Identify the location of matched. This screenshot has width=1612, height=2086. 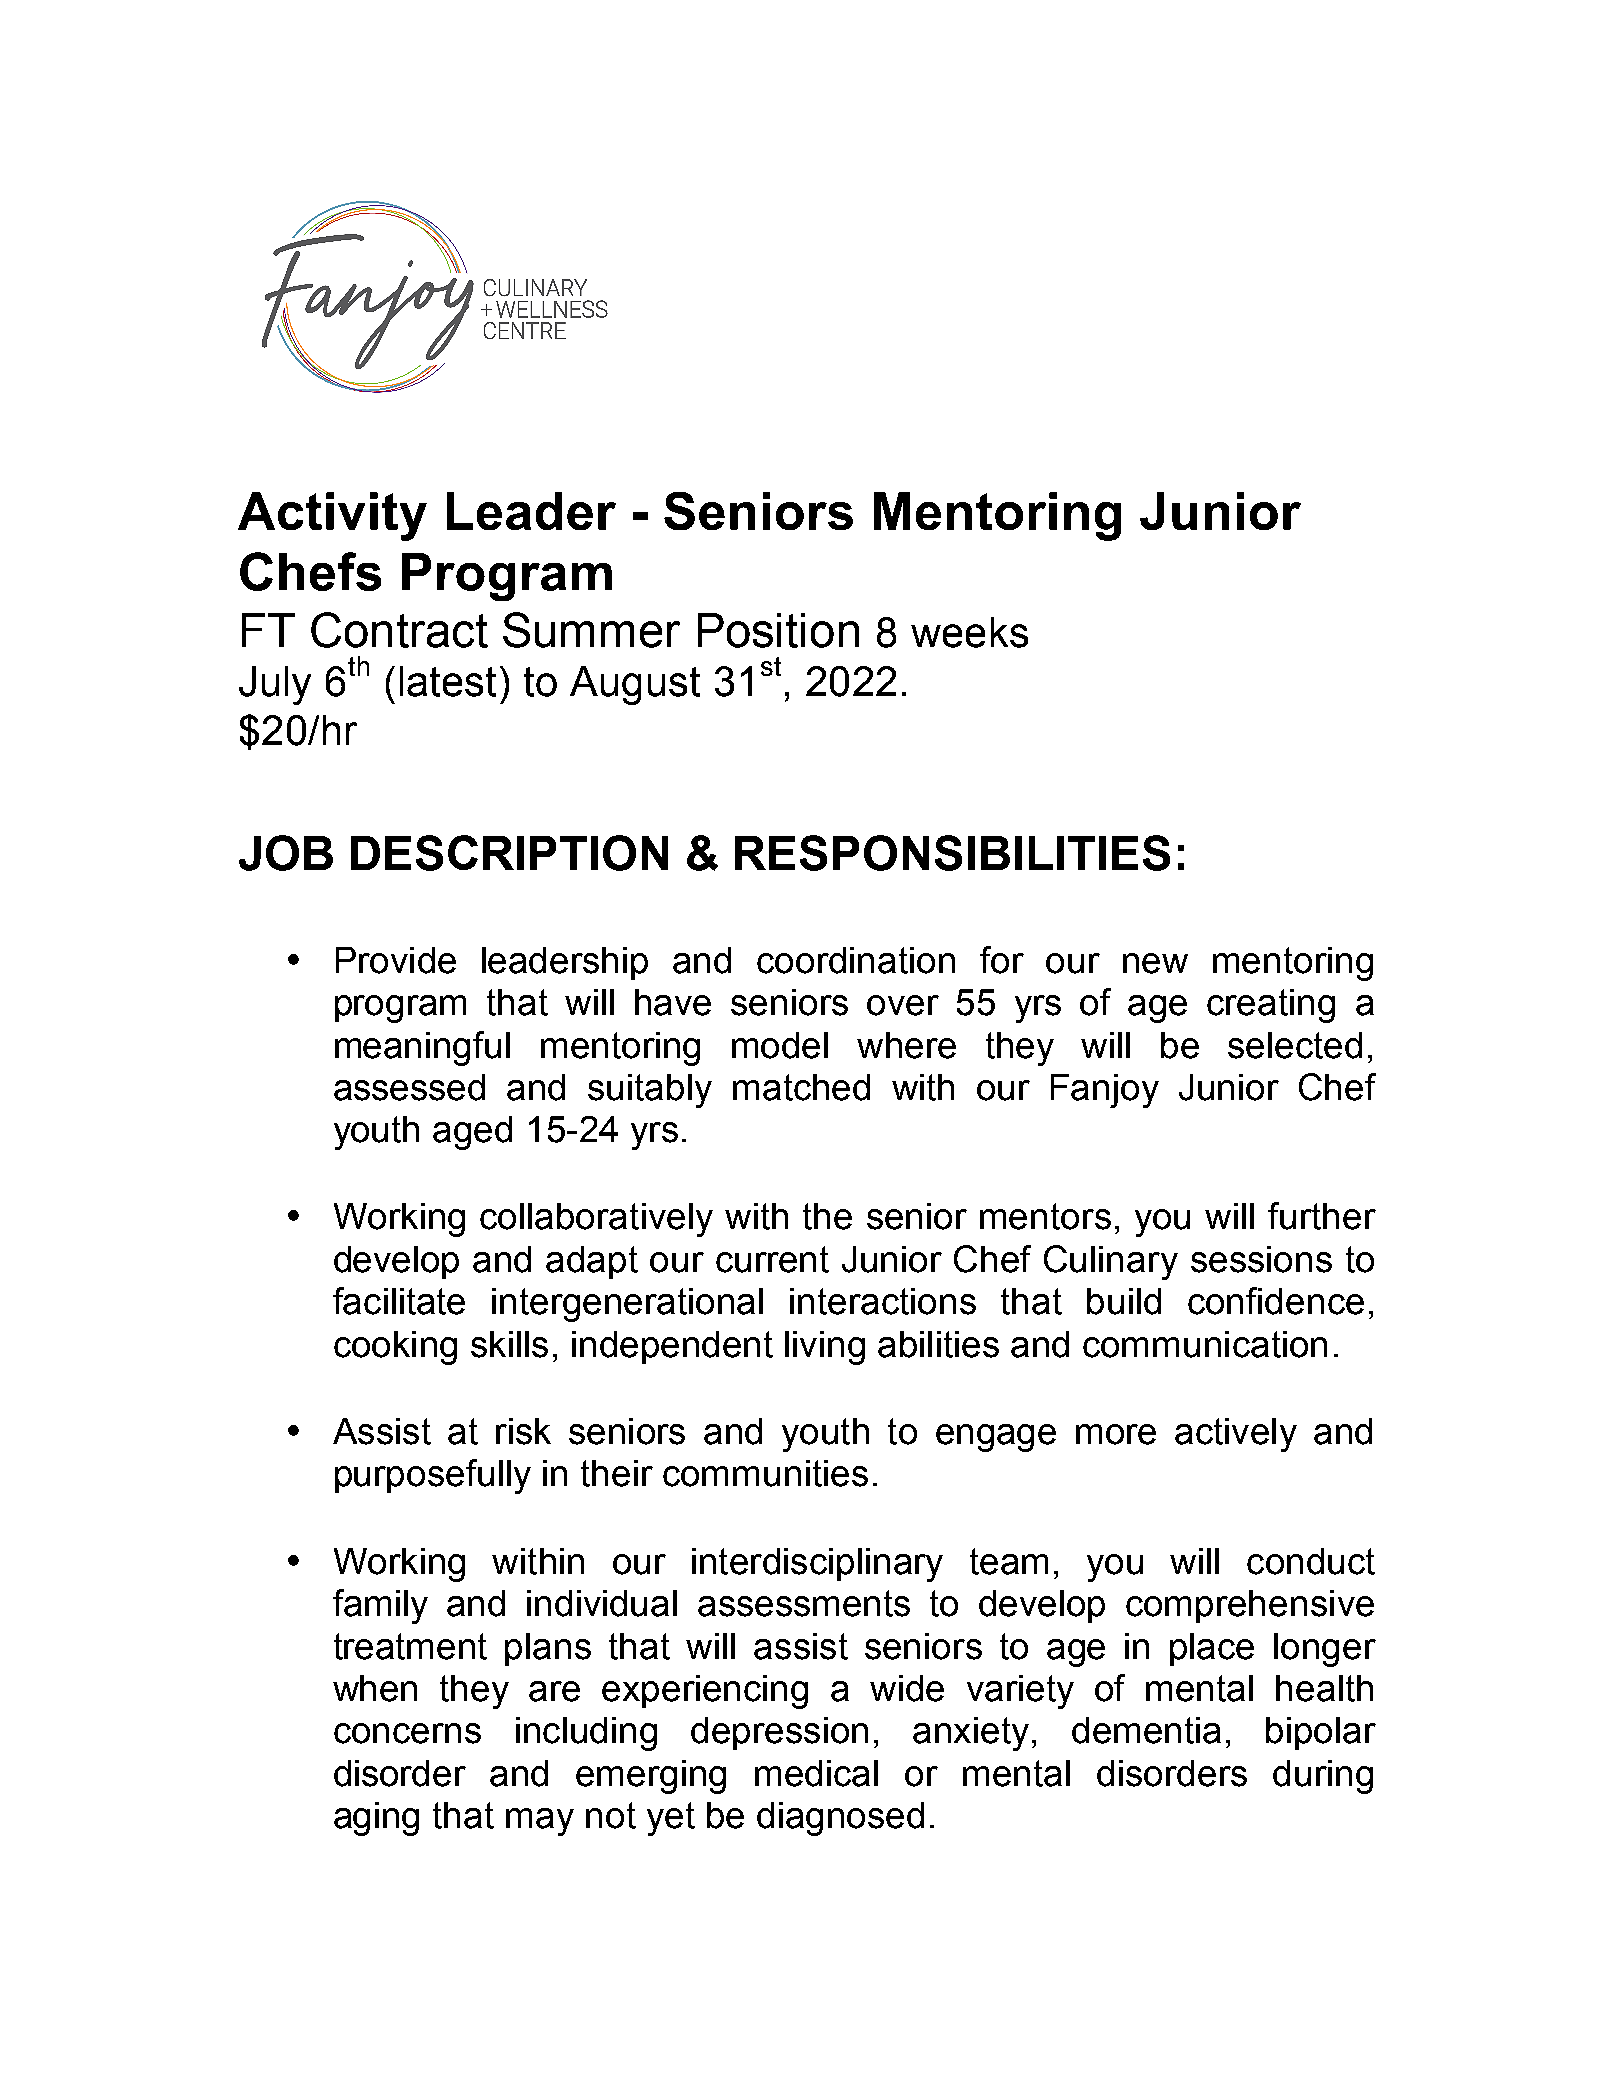
(801, 1087).
